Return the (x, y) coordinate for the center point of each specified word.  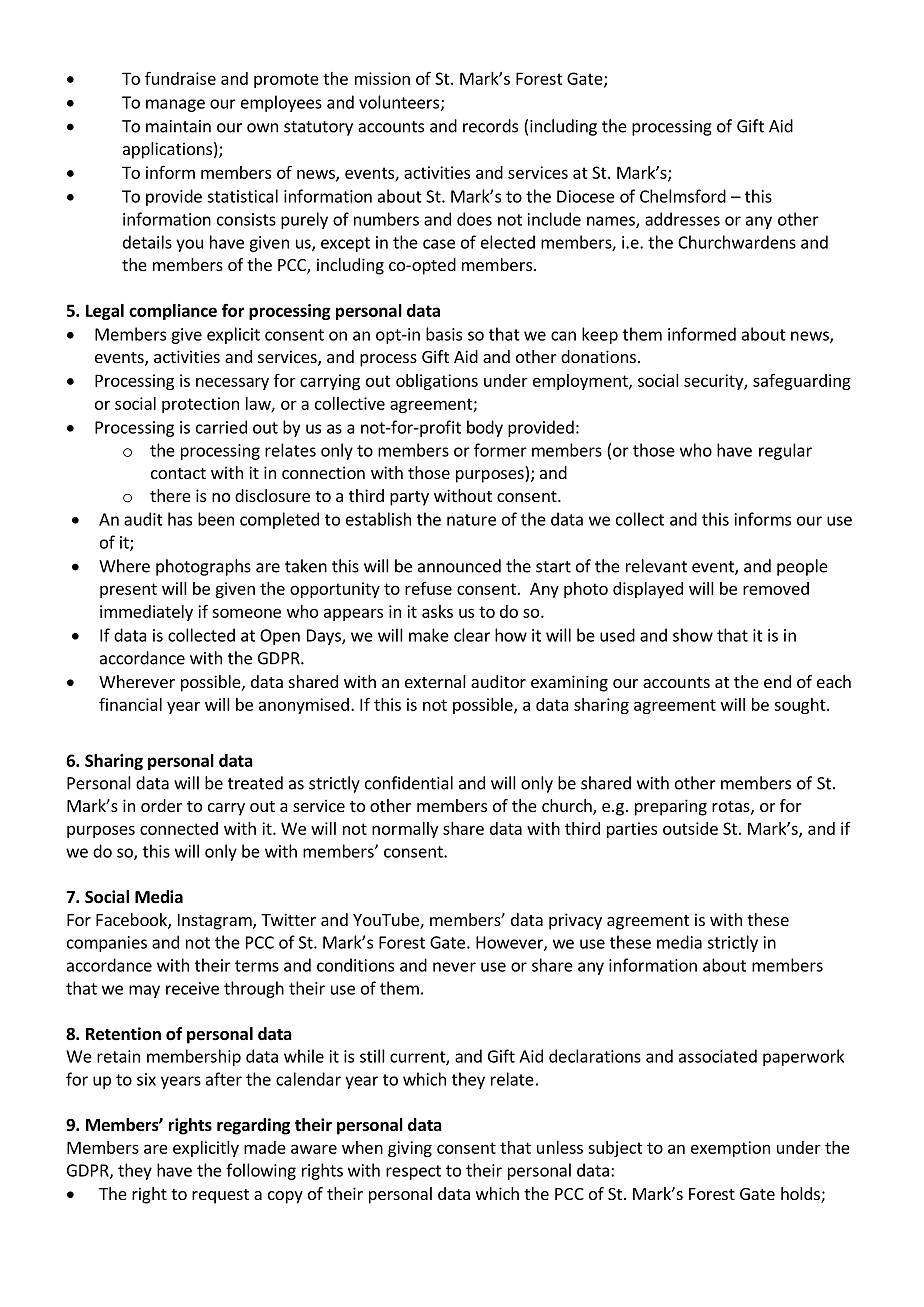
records (490, 126)
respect (413, 1172)
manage (175, 105)
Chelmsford (683, 196)
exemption (730, 1149)
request (220, 1196)
